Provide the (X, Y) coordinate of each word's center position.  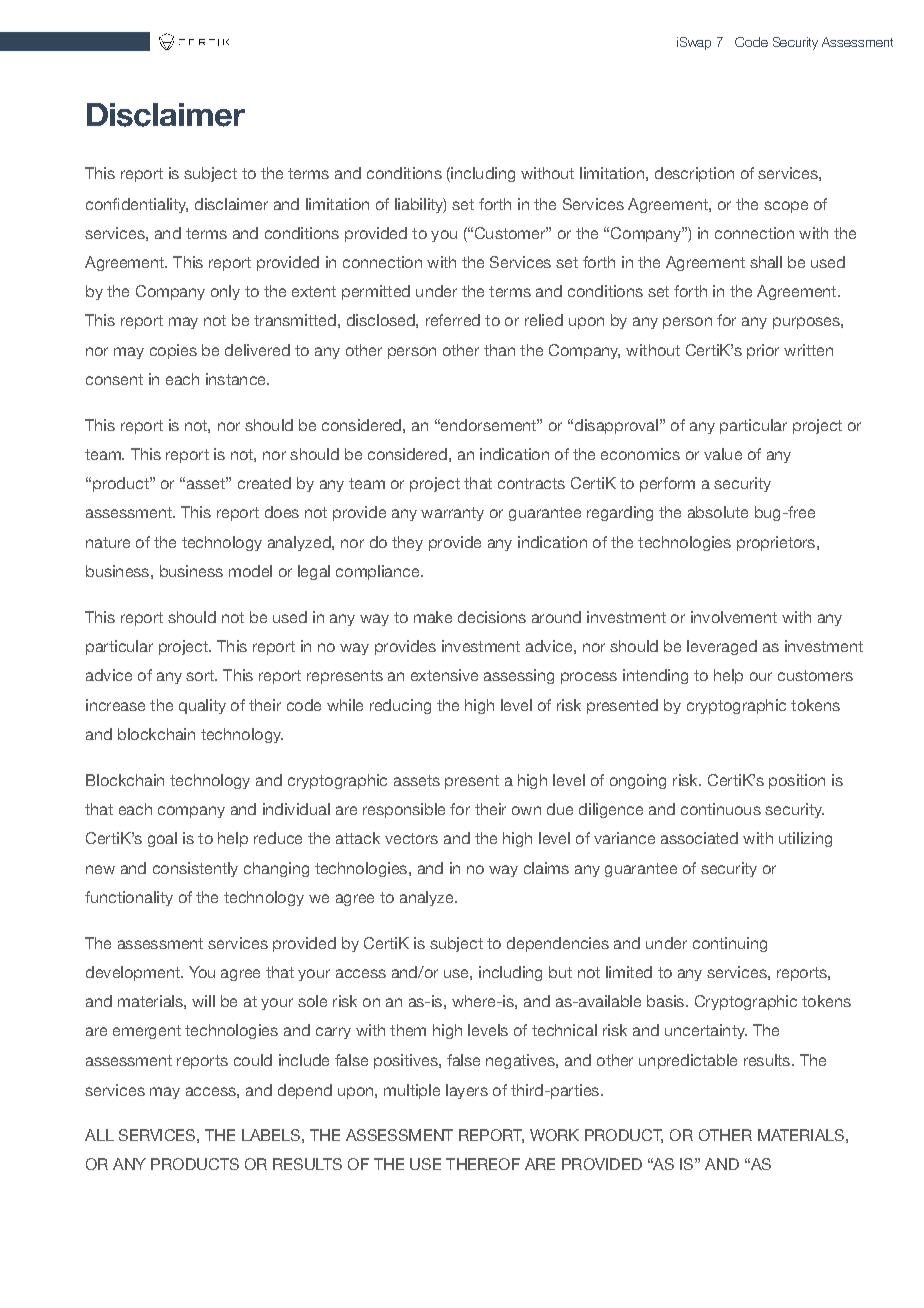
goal (162, 839)
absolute (718, 512)
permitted (376, 292)
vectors (411, 838)
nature (108, 542)
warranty (452, 514)
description (694, 174)
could (253, 1060)
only (225, 292)
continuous (721, 809)
